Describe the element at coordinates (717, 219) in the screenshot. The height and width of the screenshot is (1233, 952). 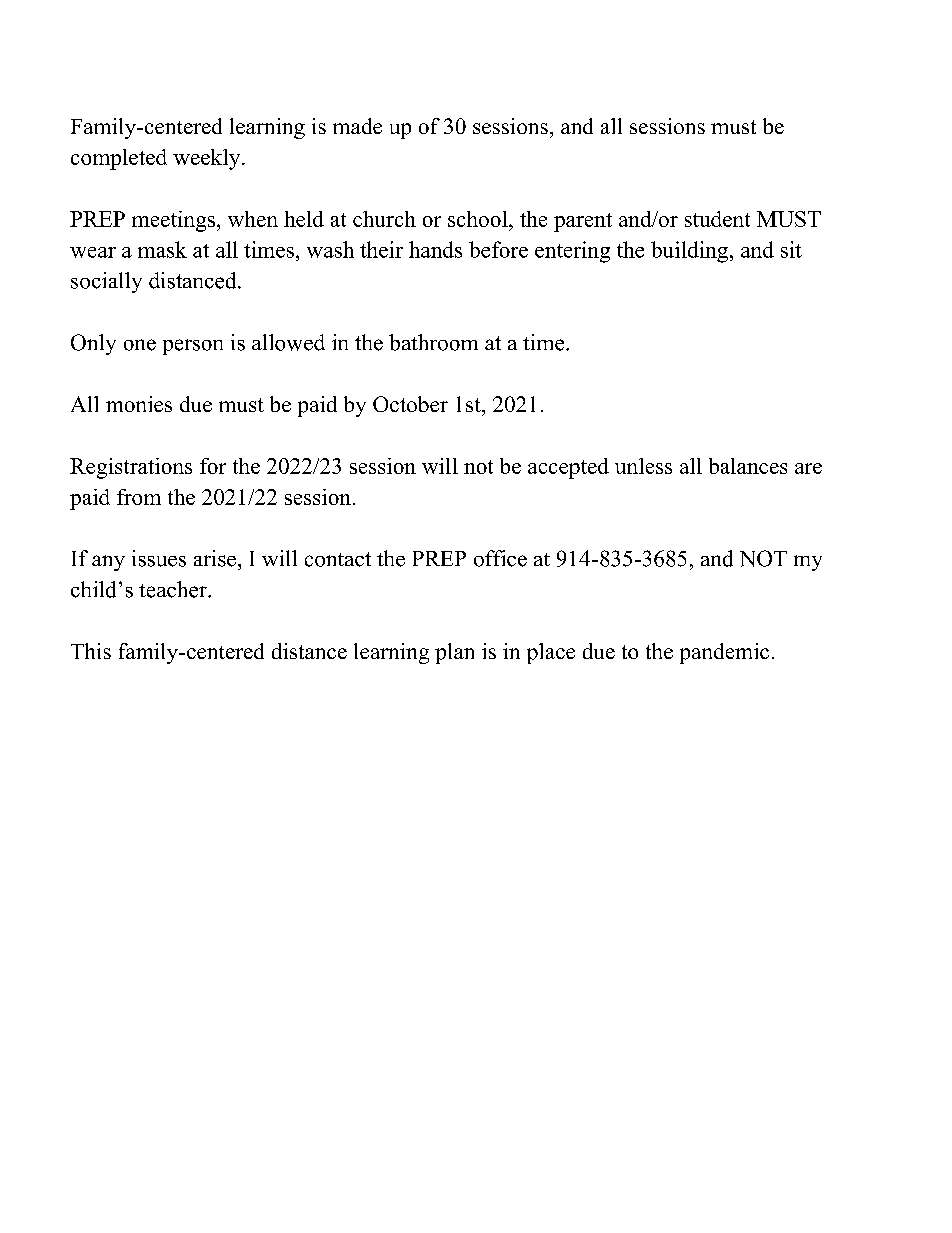
I see `student` at that location.
